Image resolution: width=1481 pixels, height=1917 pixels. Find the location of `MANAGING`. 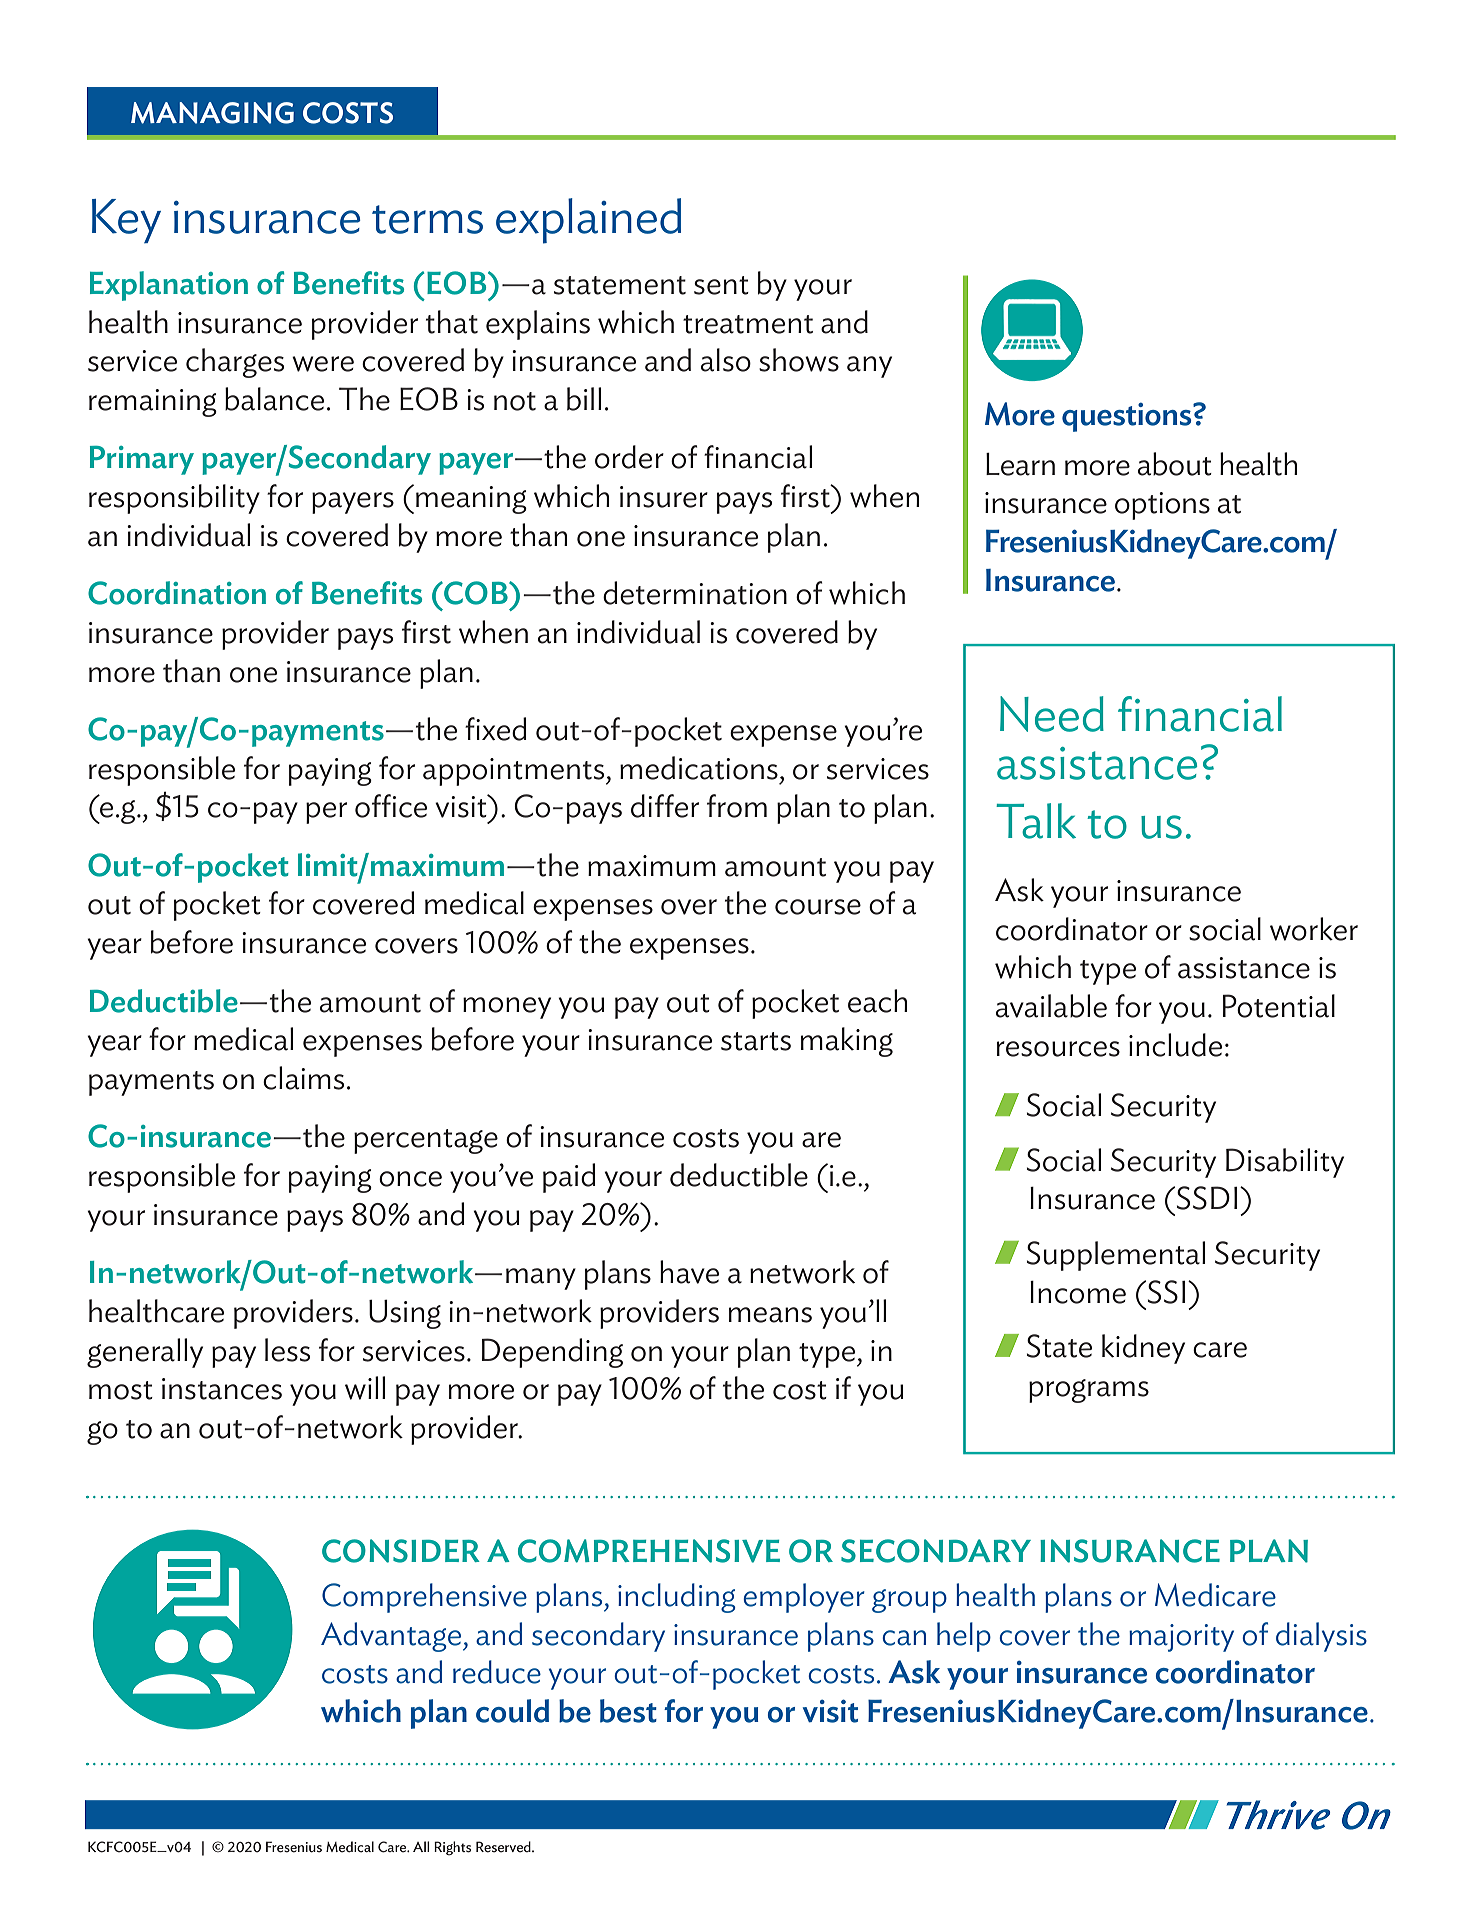

MANAGING is located at coordinates (212, 113).
